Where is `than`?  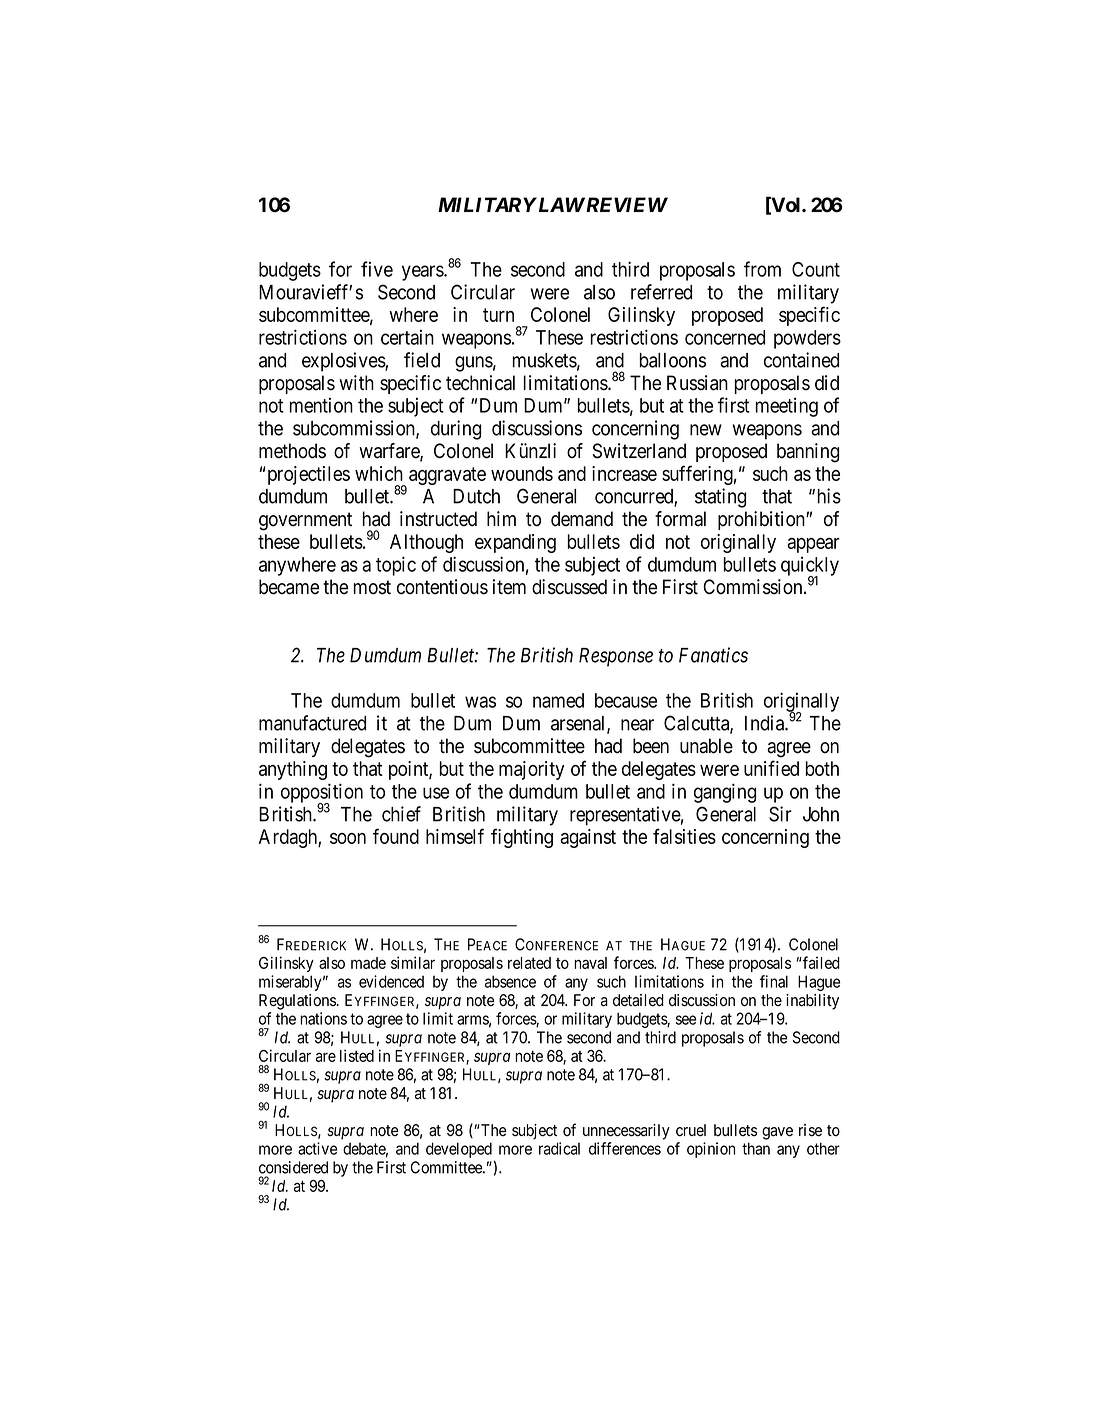
than is located at coordinates (756, 1148).
